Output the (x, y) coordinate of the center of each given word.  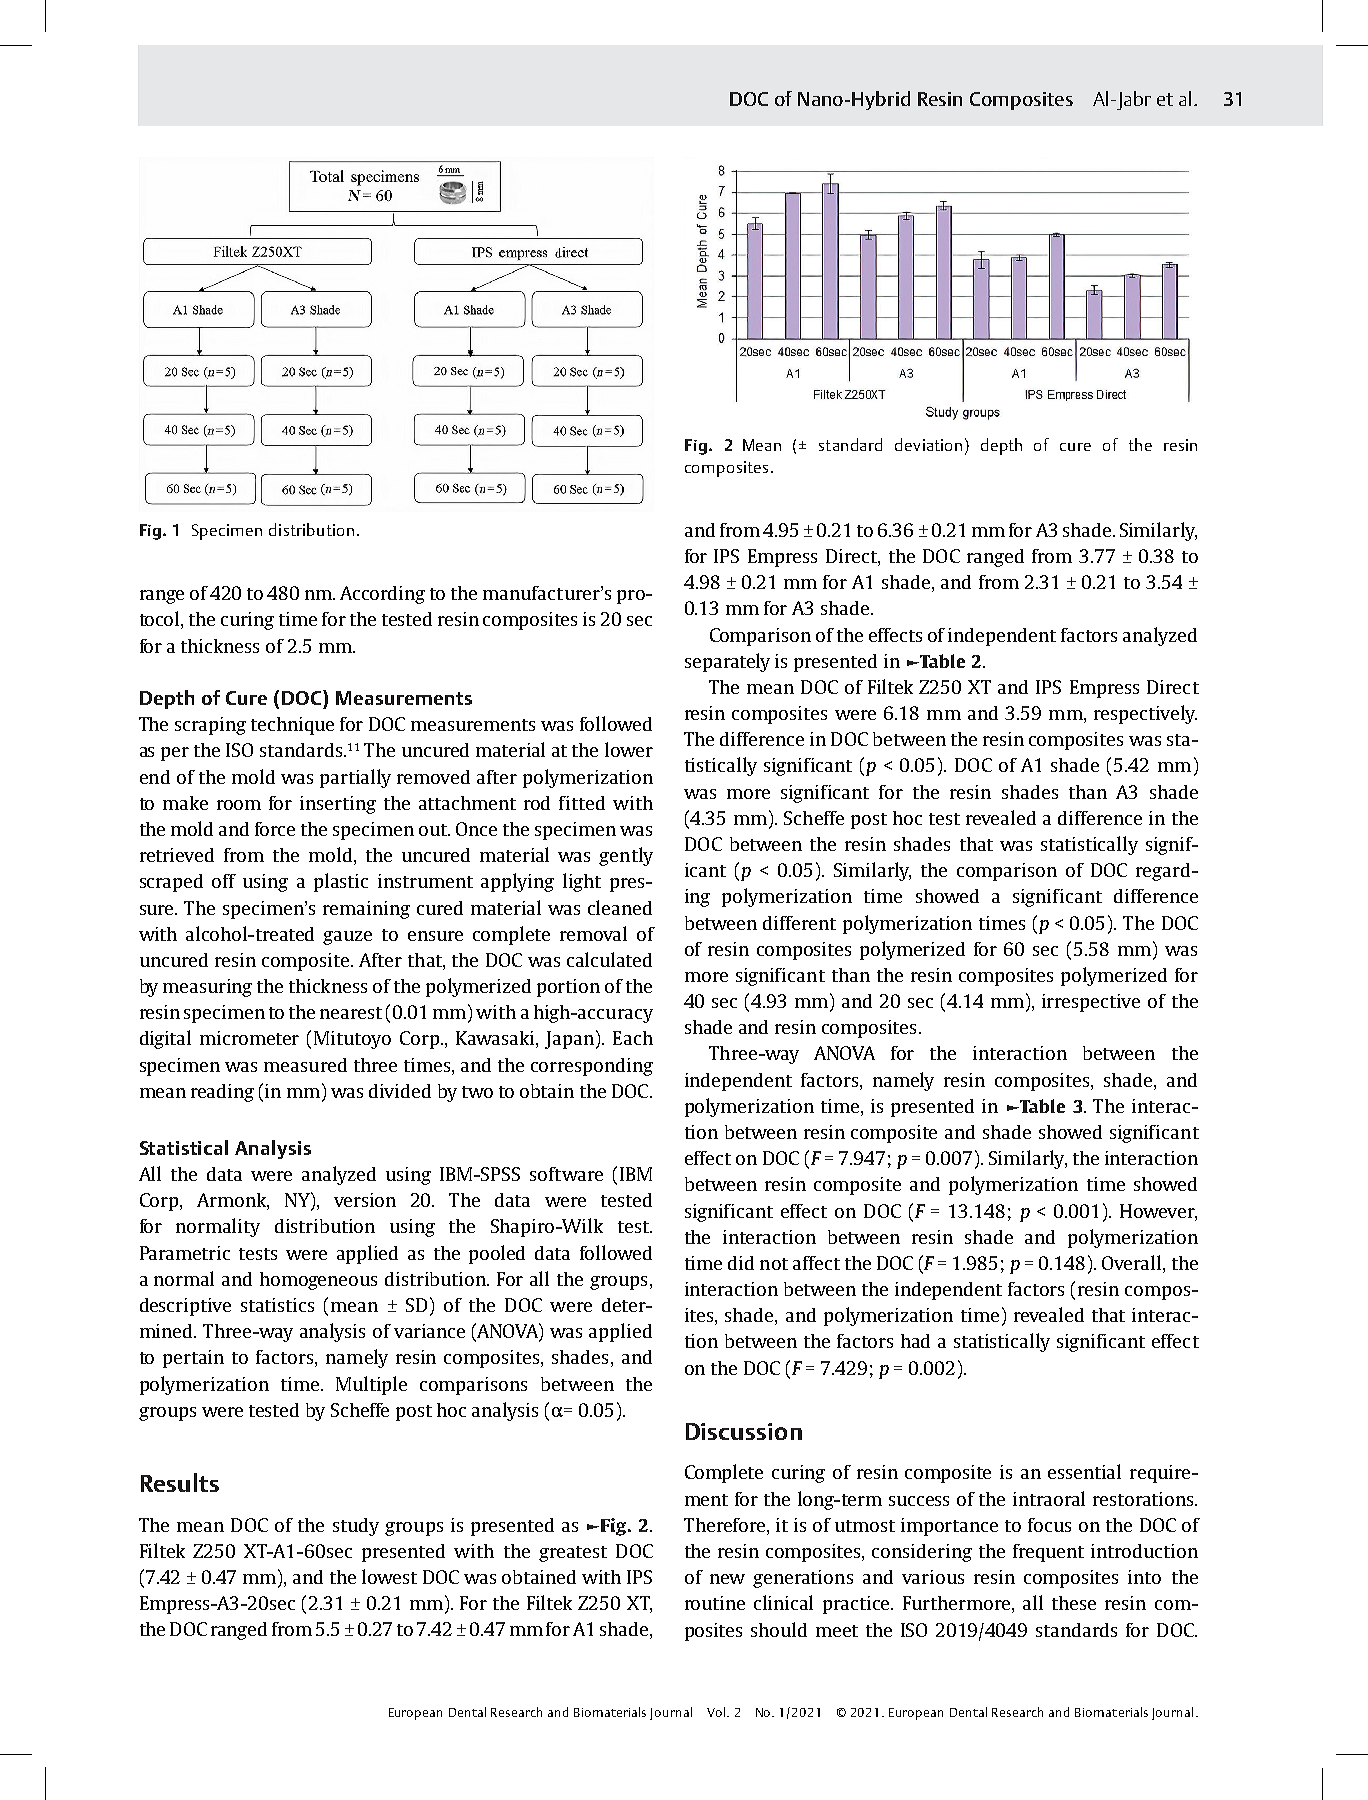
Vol (716, 1712)
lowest (389, 1576)
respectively (1145, 714)
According (382, 595)
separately (727, 662)
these (1074, 1603)
